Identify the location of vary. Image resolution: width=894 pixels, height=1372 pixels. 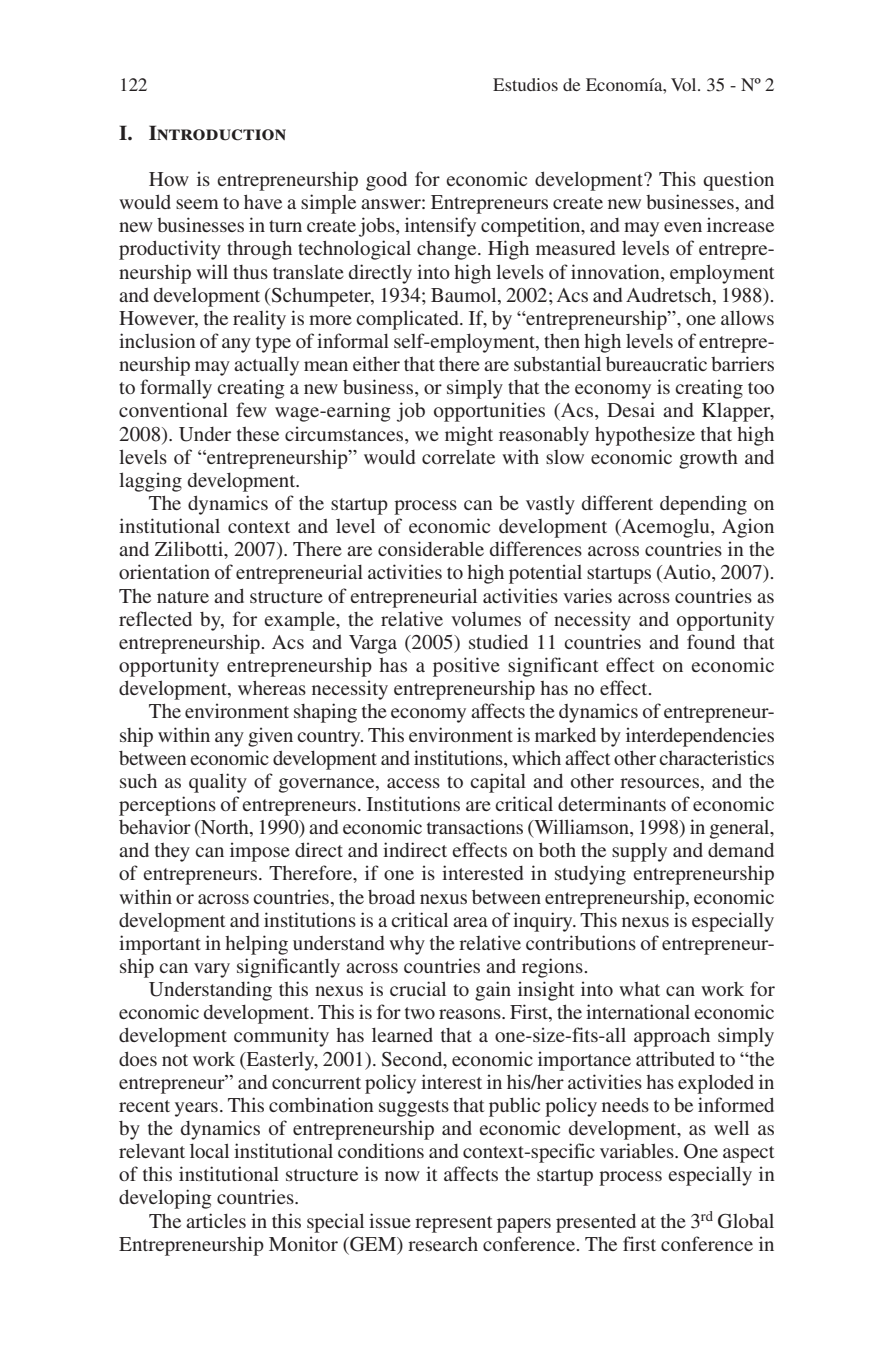
(212, 970).
